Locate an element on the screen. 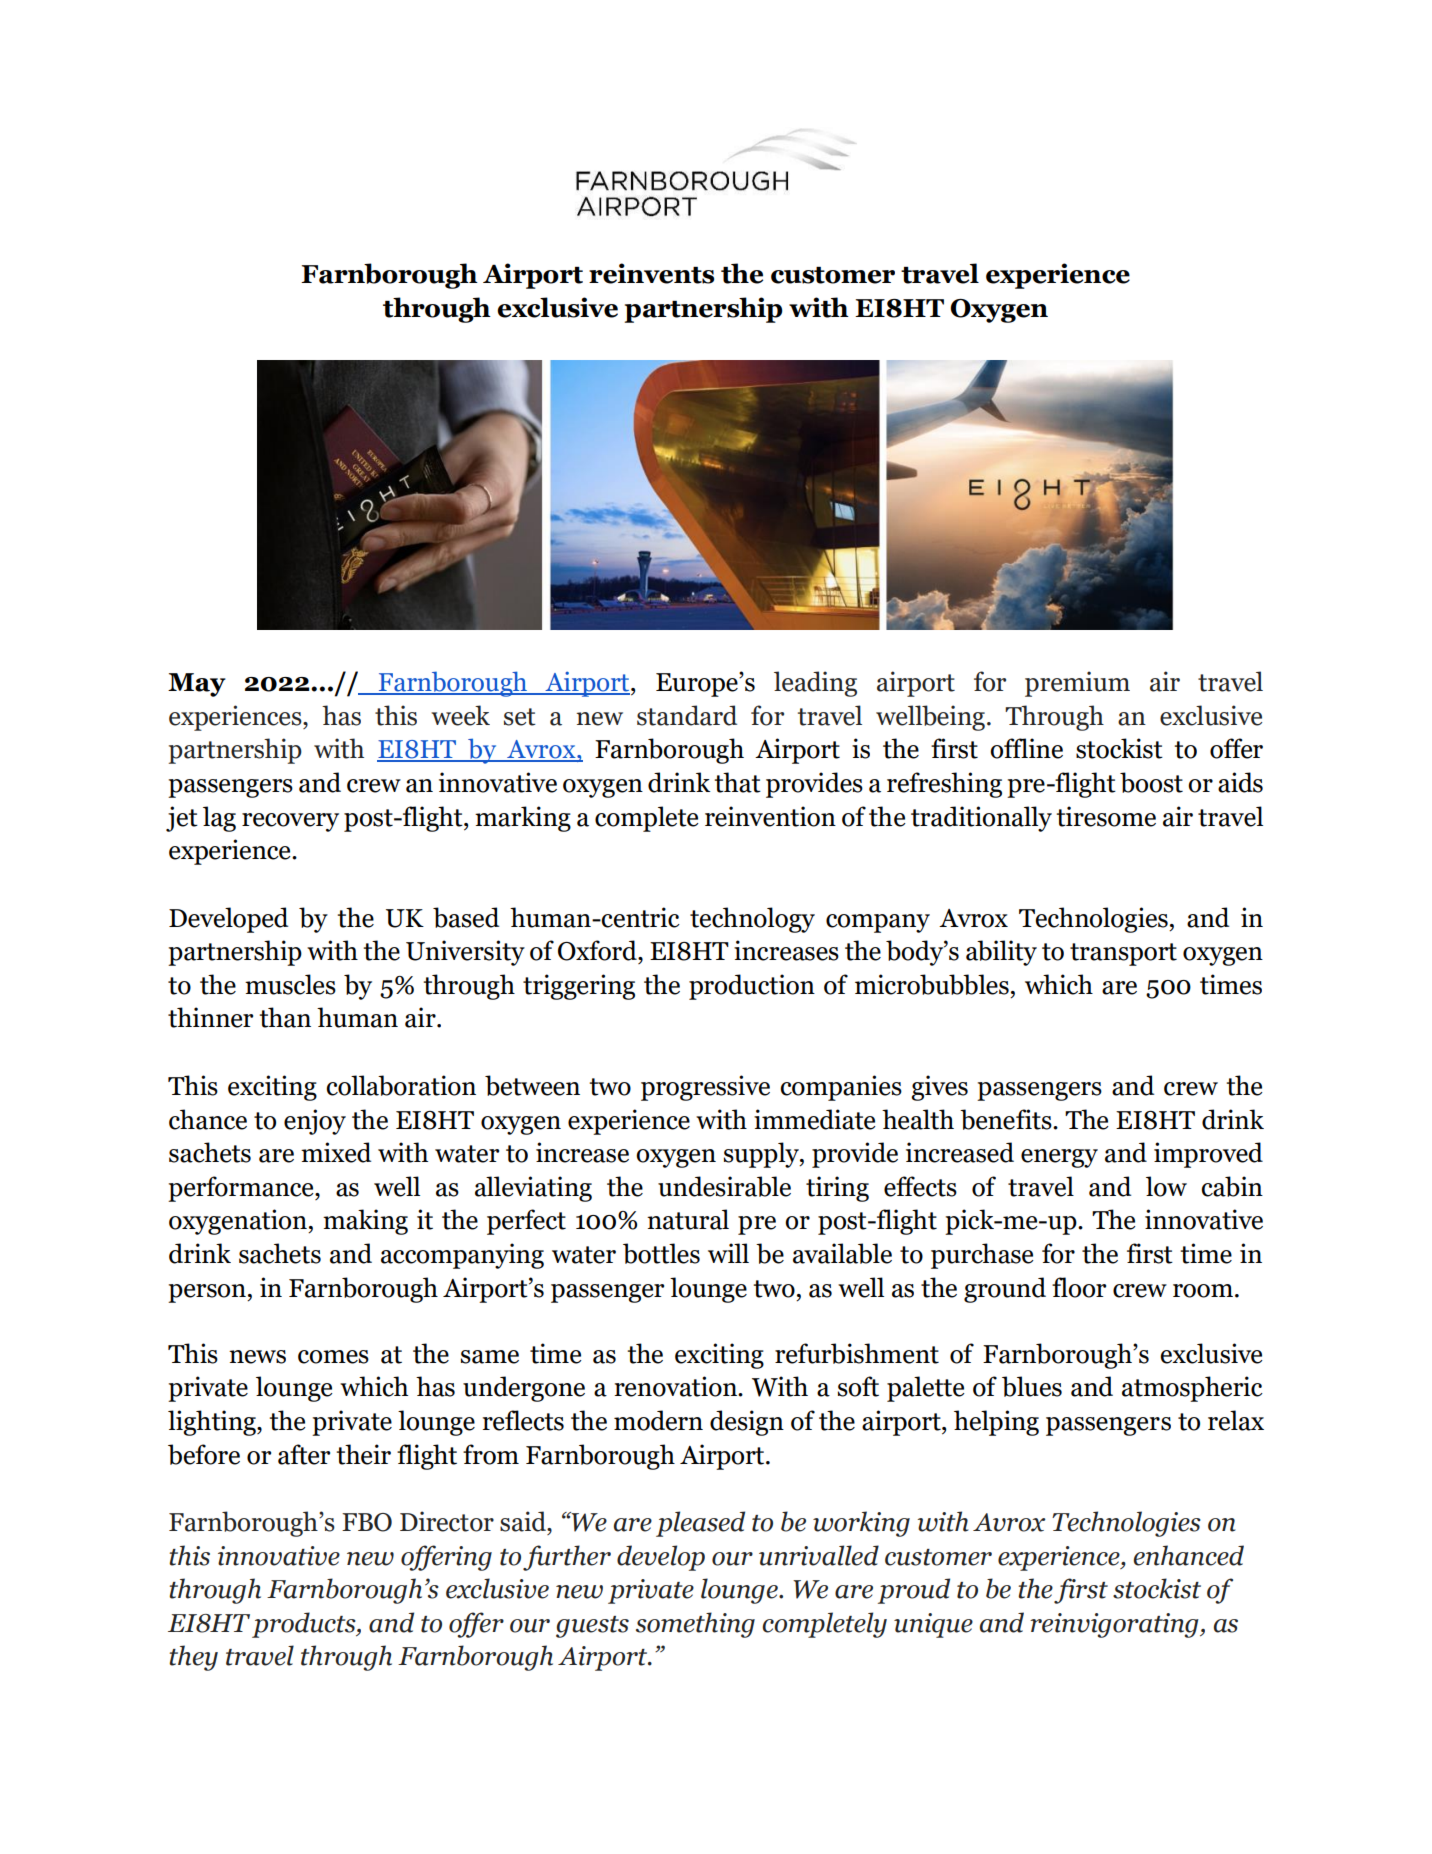 This screenshot has width=1432, height=1854. person is located at coordinates (208, 1293).
